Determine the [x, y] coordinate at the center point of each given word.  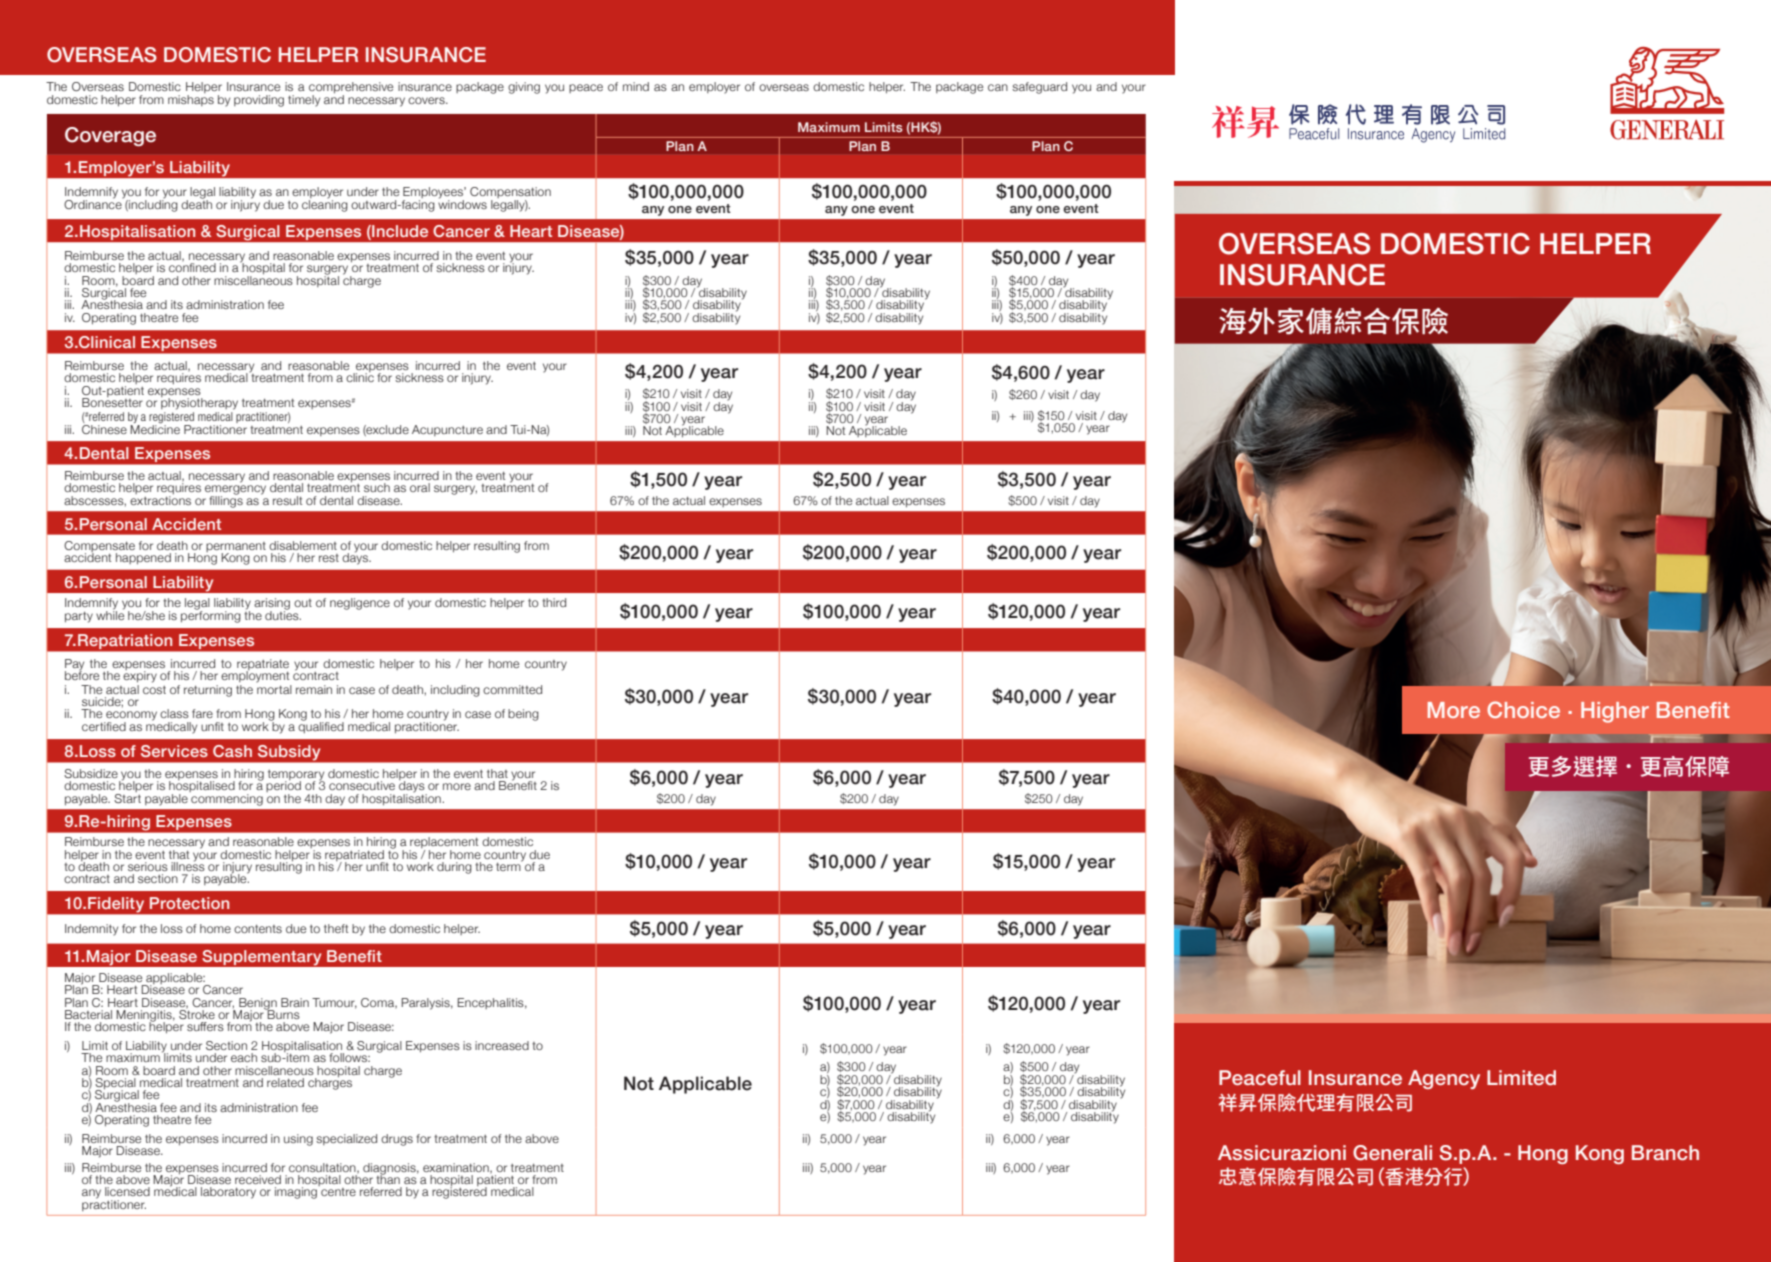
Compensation [510, 194]
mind [636, 86]
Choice [1523, 709]
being [523, 715]
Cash [232, 751]
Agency [1444, 1079]
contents [258, 928]
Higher [1615, 712]
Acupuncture [447, 430]
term [509, 865]
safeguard [1039, 88]
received [258, 1179]
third [554, 602]
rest [329, 558]
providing [259, 101]
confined [192, 266]
